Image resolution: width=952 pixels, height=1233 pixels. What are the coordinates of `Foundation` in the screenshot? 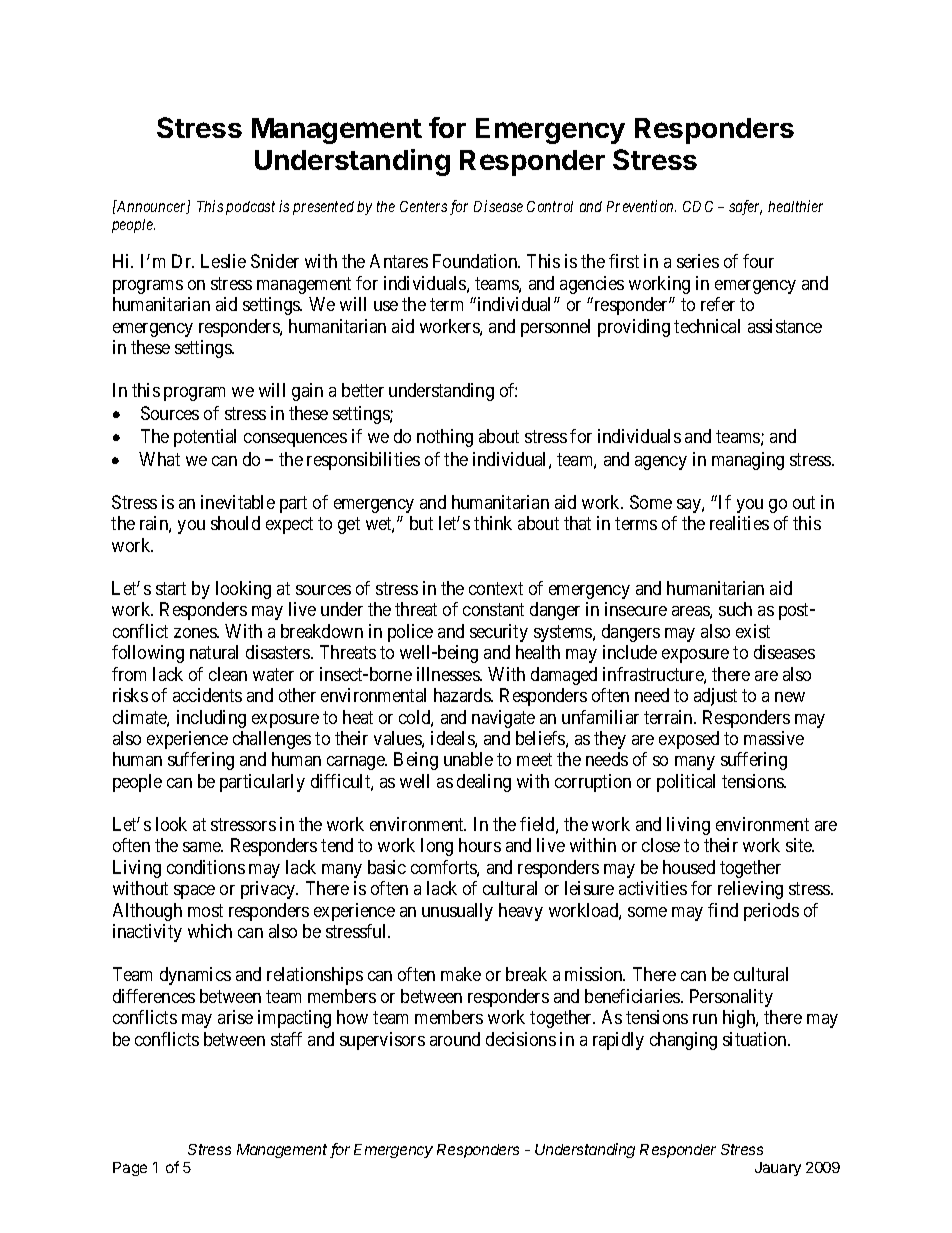 It's located at (476, 261).
